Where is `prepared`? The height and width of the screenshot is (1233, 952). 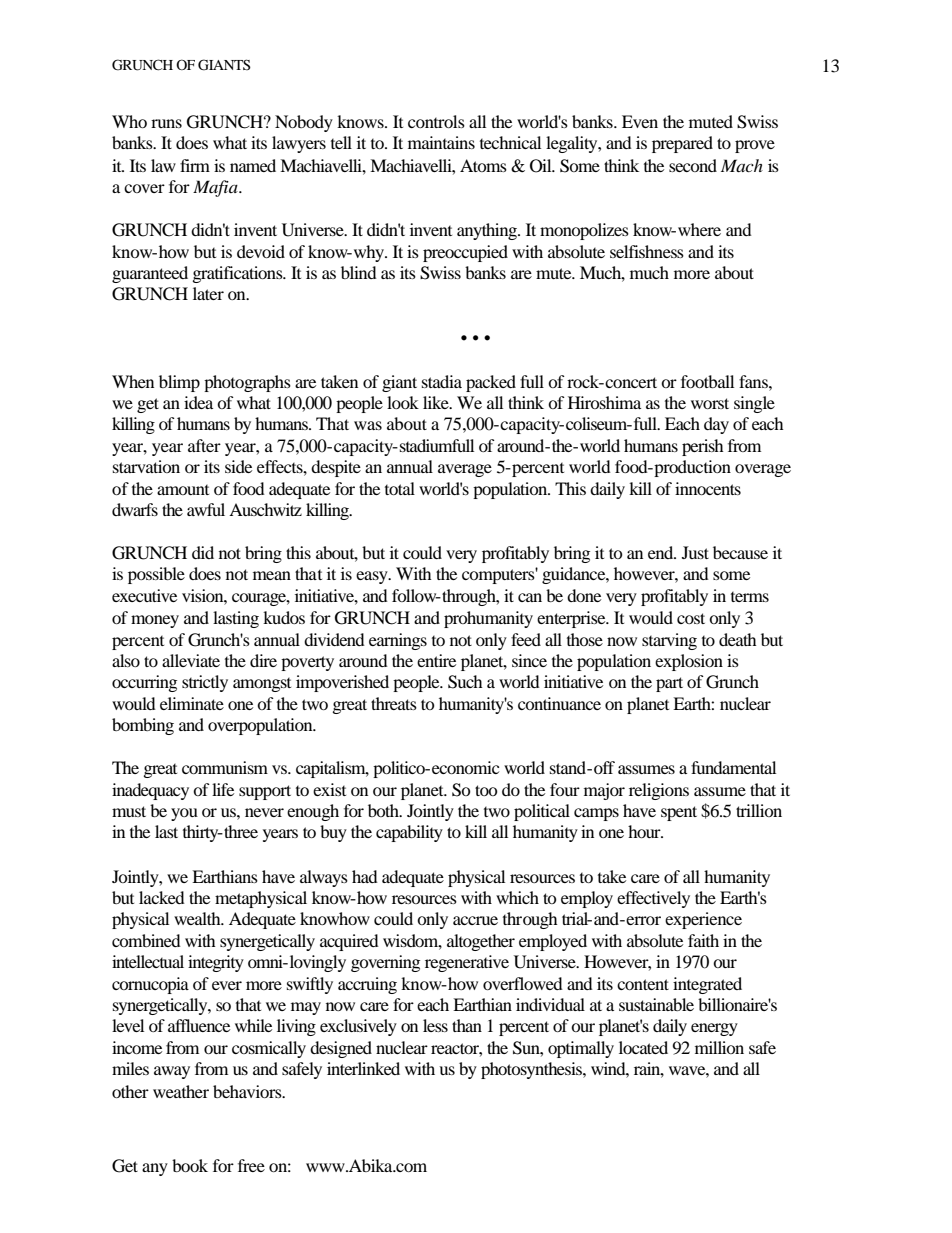 prepared is located at coordinates (682, 144).
